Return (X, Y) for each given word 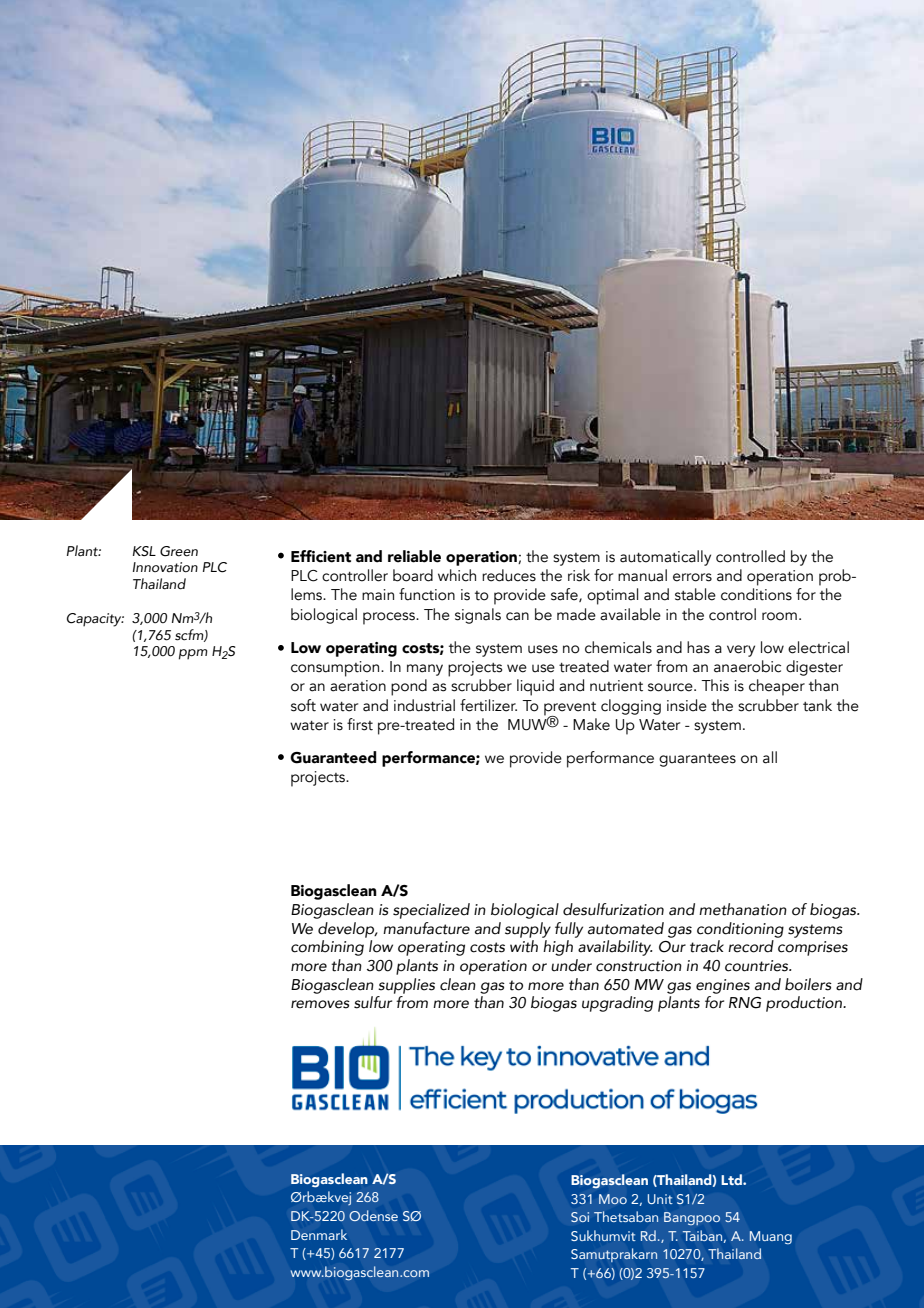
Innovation (165, 567)
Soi (580, 1217)
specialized (431, 911)
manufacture (426, 928)
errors (692, 577)
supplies (406, 986)
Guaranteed (333, 757)
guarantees (697, 760)
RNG (745, 1003)
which (457, 575)
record (751, 946)
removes (320, 1004)
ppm (193, 654)
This (715, 685)
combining (327, 948)
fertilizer (488, 705)
